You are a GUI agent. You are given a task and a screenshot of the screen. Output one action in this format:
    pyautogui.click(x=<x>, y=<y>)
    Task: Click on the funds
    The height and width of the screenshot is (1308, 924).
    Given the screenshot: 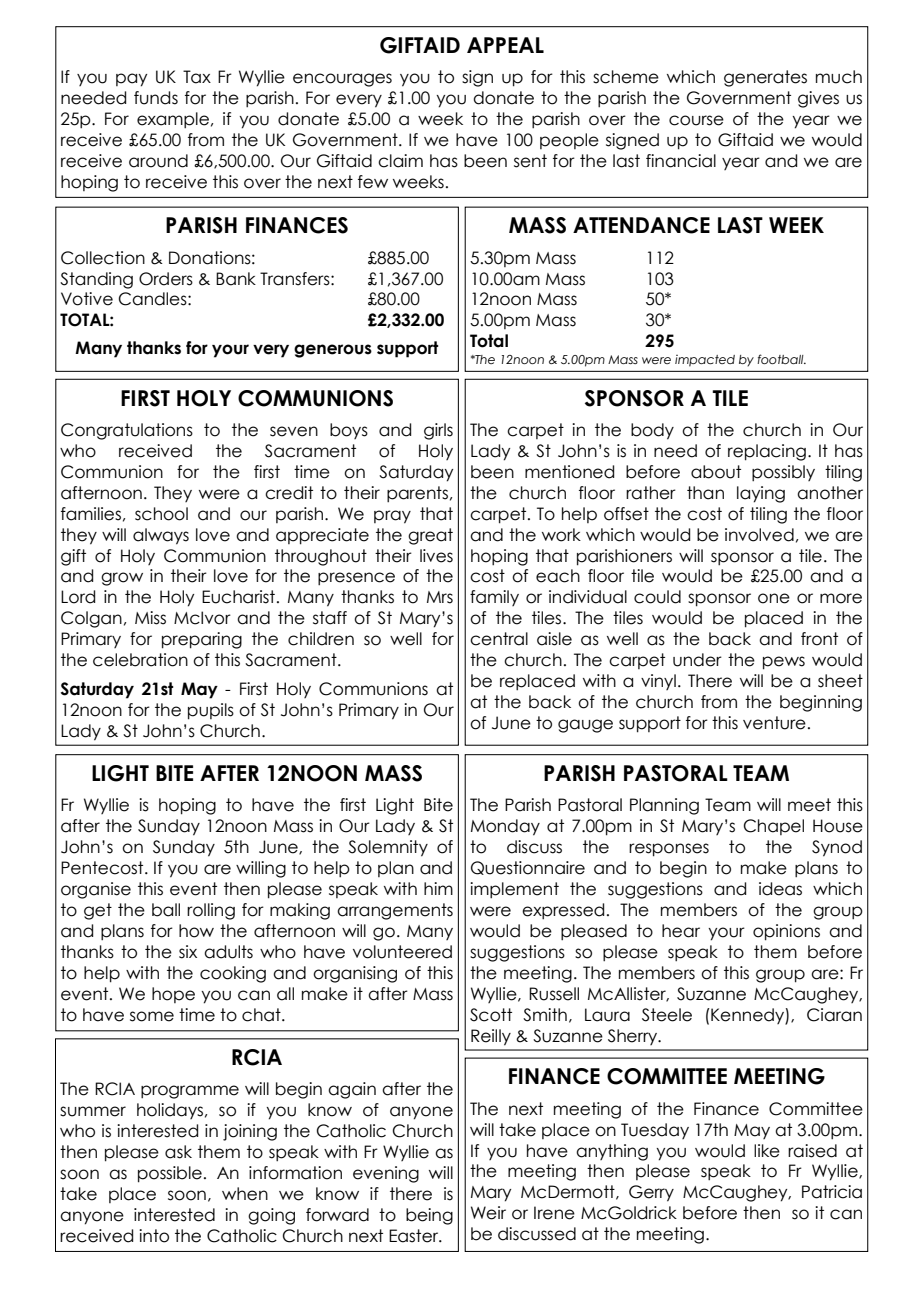 What is the action you would take?
    pyautogui.click(x=156, y=98)
